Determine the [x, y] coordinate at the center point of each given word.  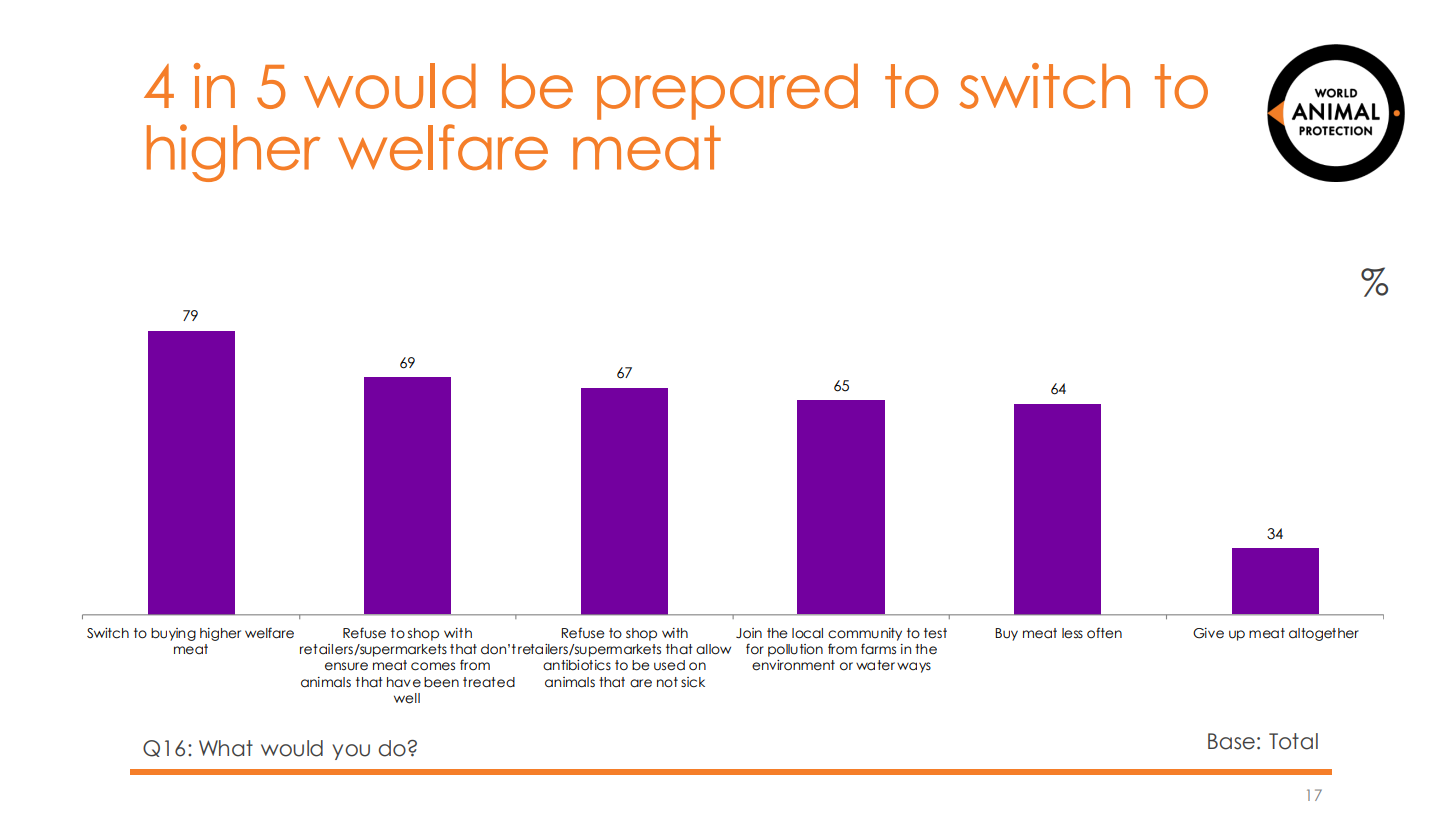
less [1072, 633]
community [865, 634]
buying [173, 634]
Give [1208, 633]
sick [693, 682]
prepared [727, 91]
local [807, 633]
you [351, 752]
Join [749, 633]
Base [1231, 741]
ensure [346, 666]
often [1104, 633]
